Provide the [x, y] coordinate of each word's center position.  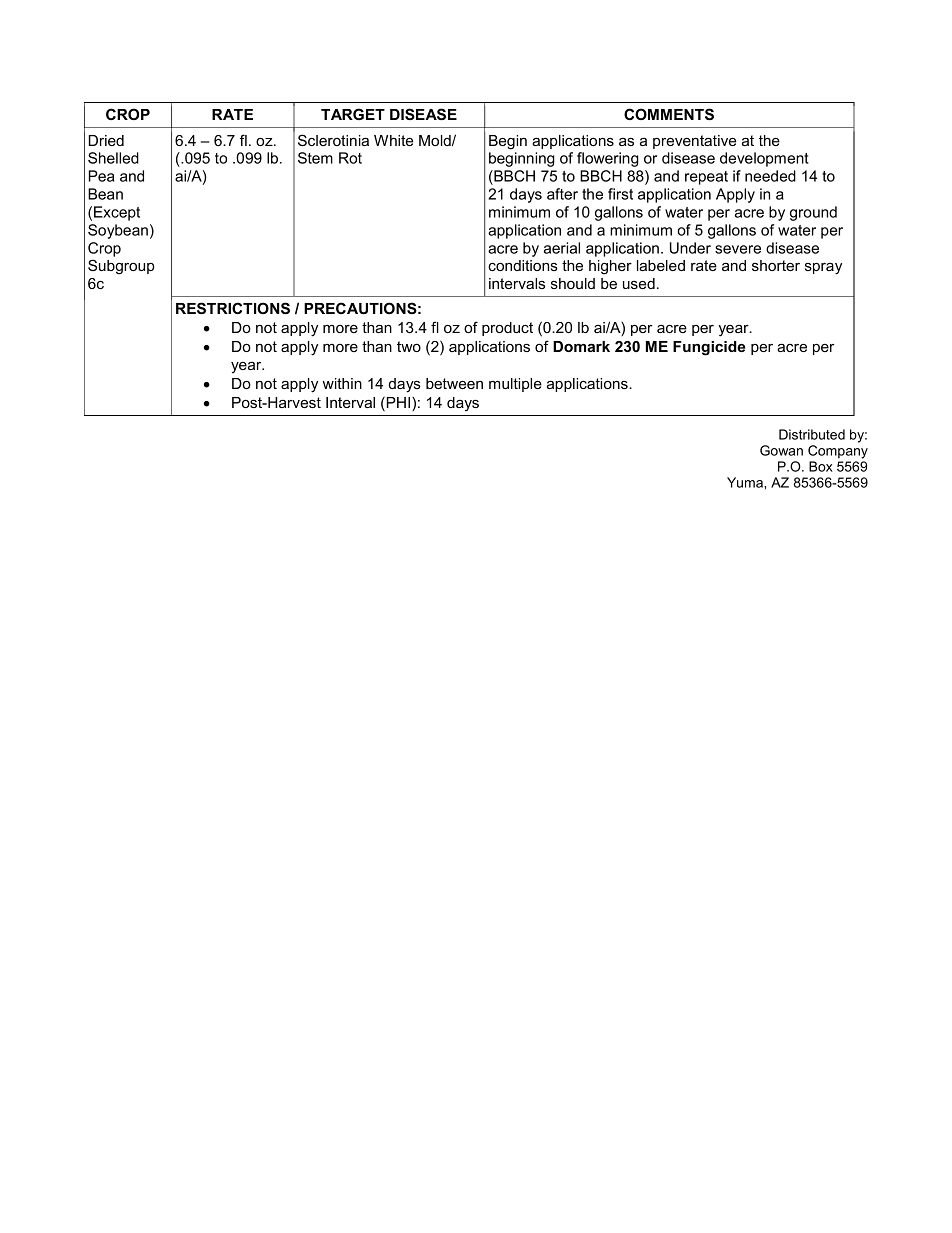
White [393, 140]
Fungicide [709, 348]
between [454, 383]
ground [813, 213]
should [573, 283]
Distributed [812, 434]
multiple [515, 385]
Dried [106, 140]
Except [117, 213]
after [562, 194]
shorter [776, 265]
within [342, 383]
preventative [694, 142]
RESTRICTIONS [233, 308]
